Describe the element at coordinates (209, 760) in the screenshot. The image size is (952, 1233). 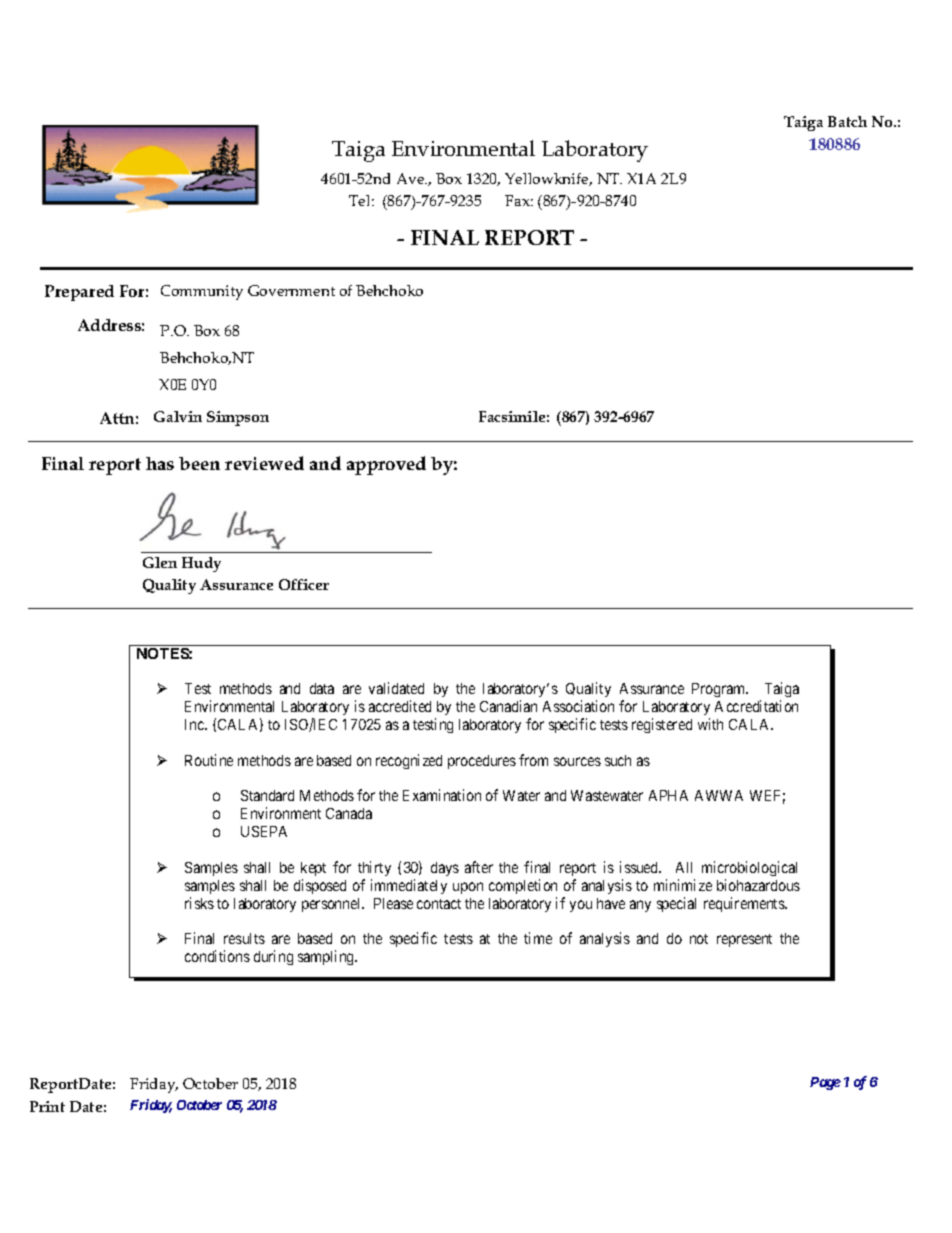
I see `Routine` at that location.
